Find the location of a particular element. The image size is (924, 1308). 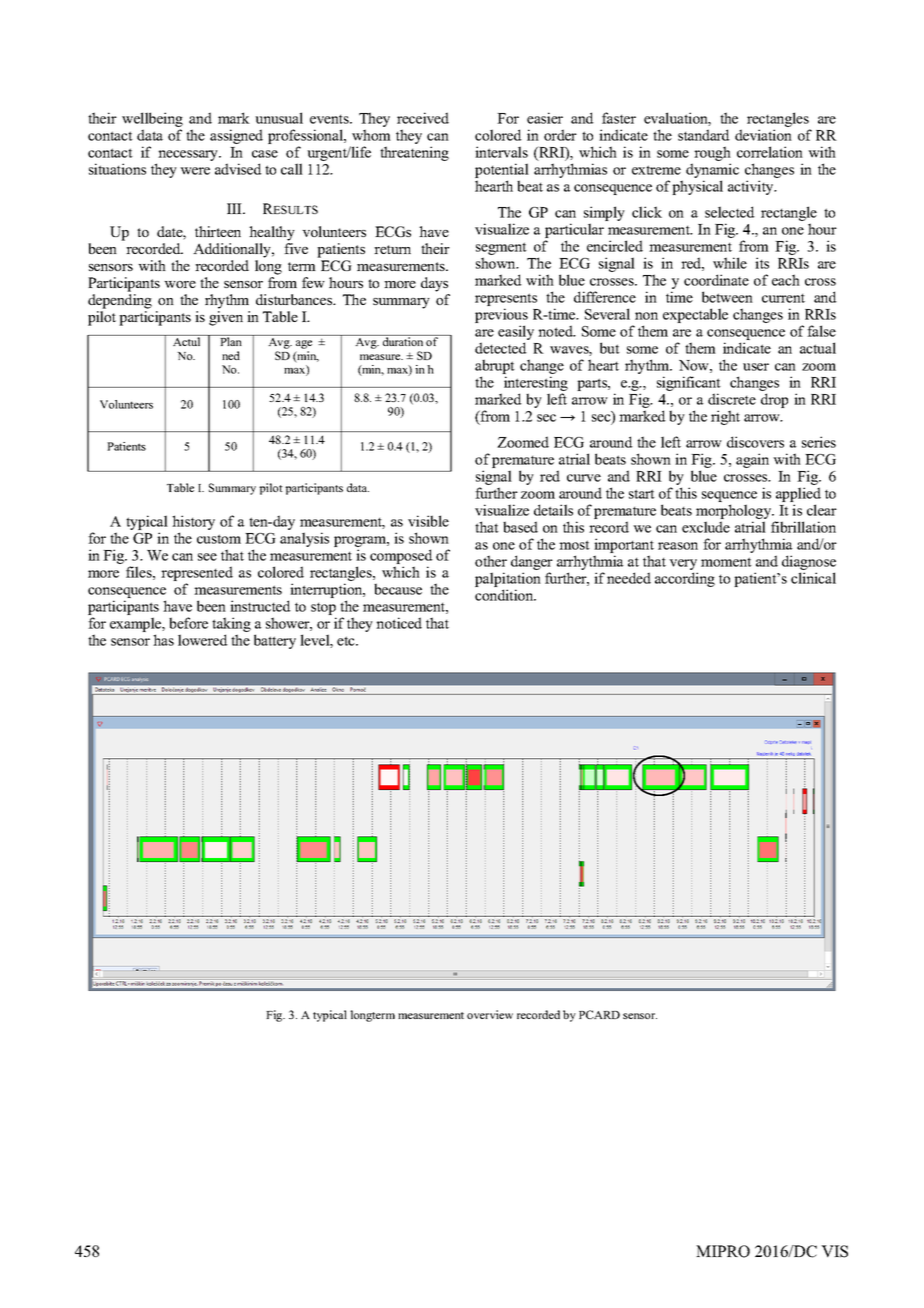

intervals is located at coordinates (501, 152).
